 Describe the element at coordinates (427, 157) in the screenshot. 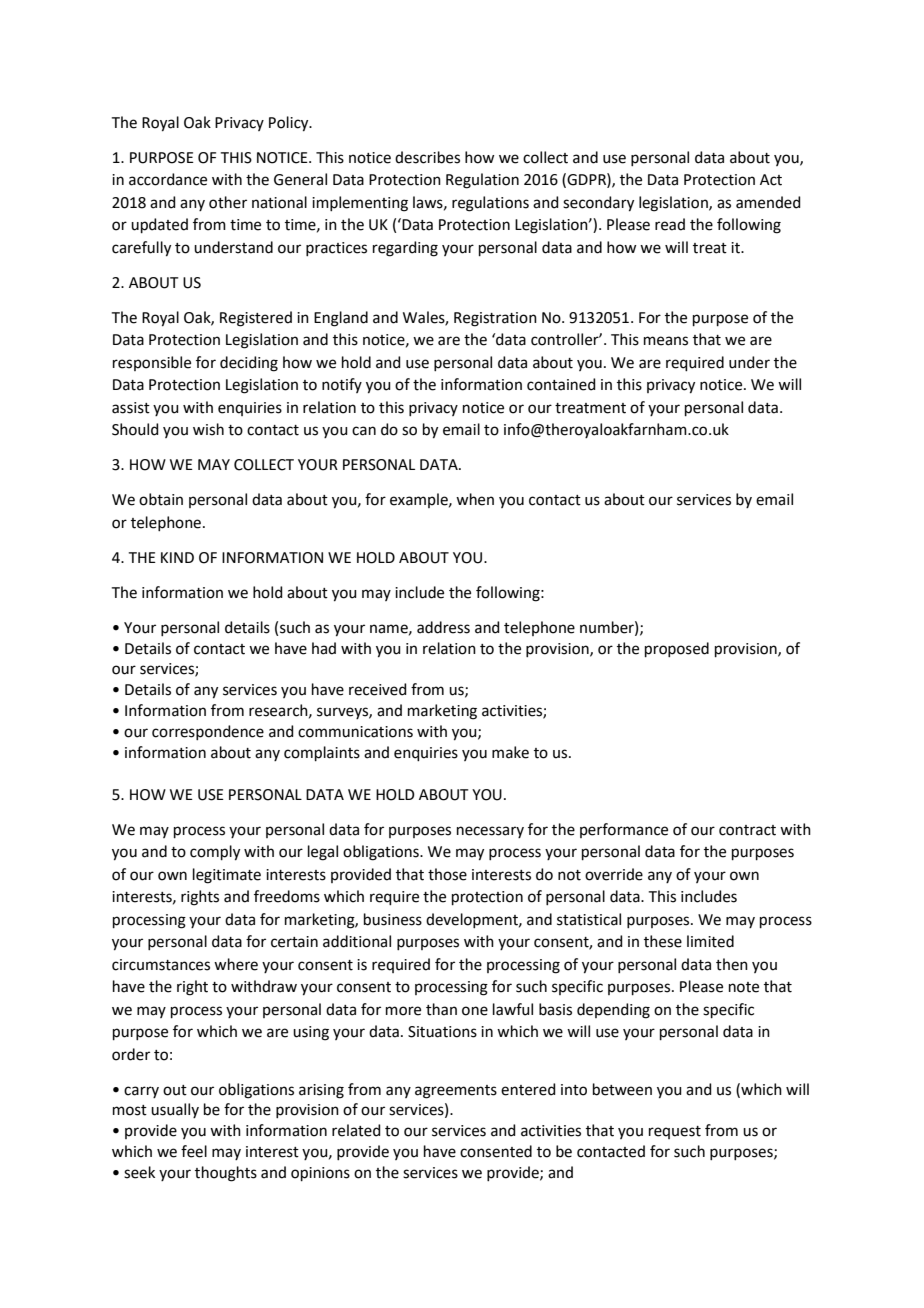

I see `describes` at that location.
